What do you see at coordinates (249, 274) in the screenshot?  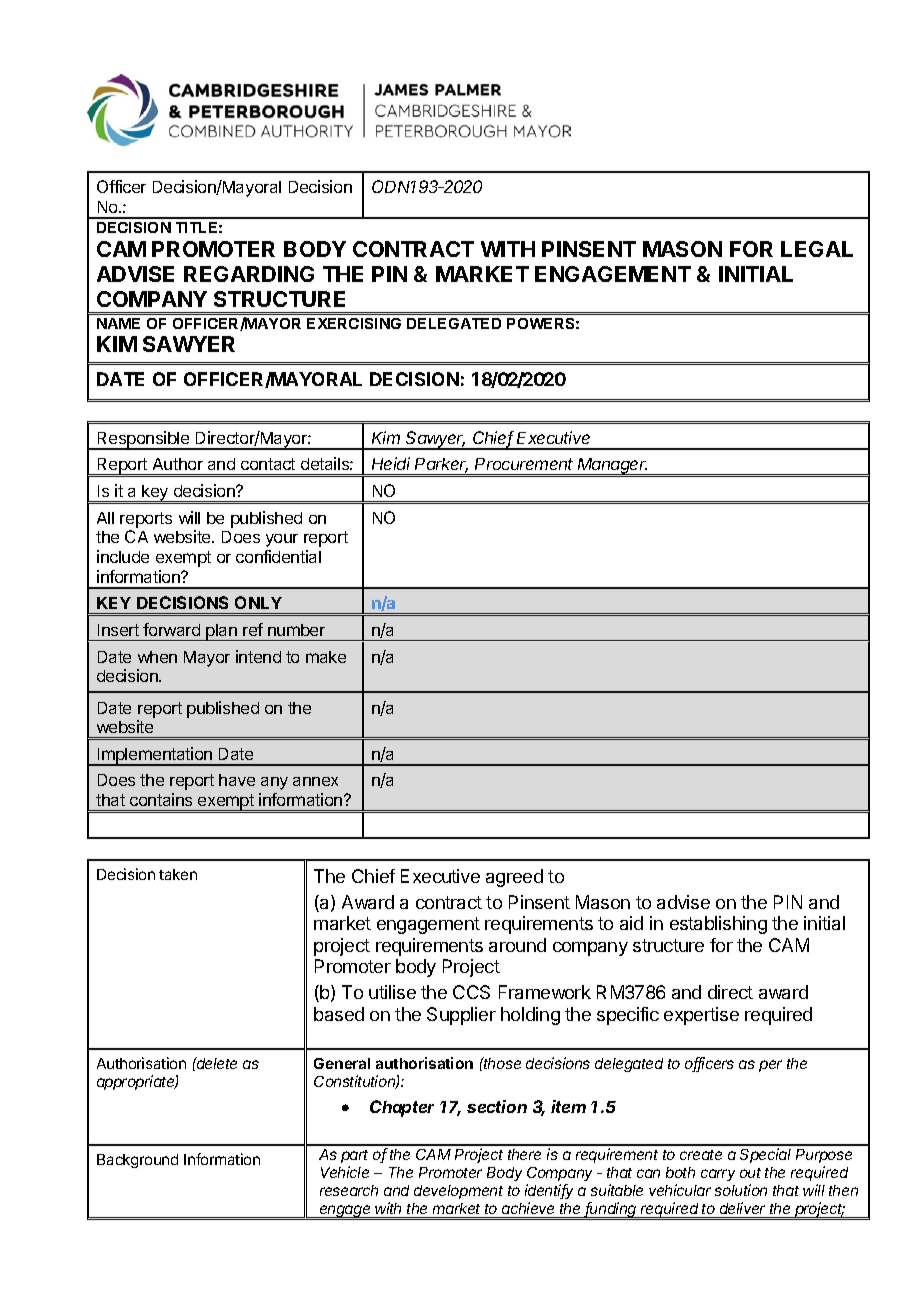 I see `REGARDING` at bounding box center [249, 274].
